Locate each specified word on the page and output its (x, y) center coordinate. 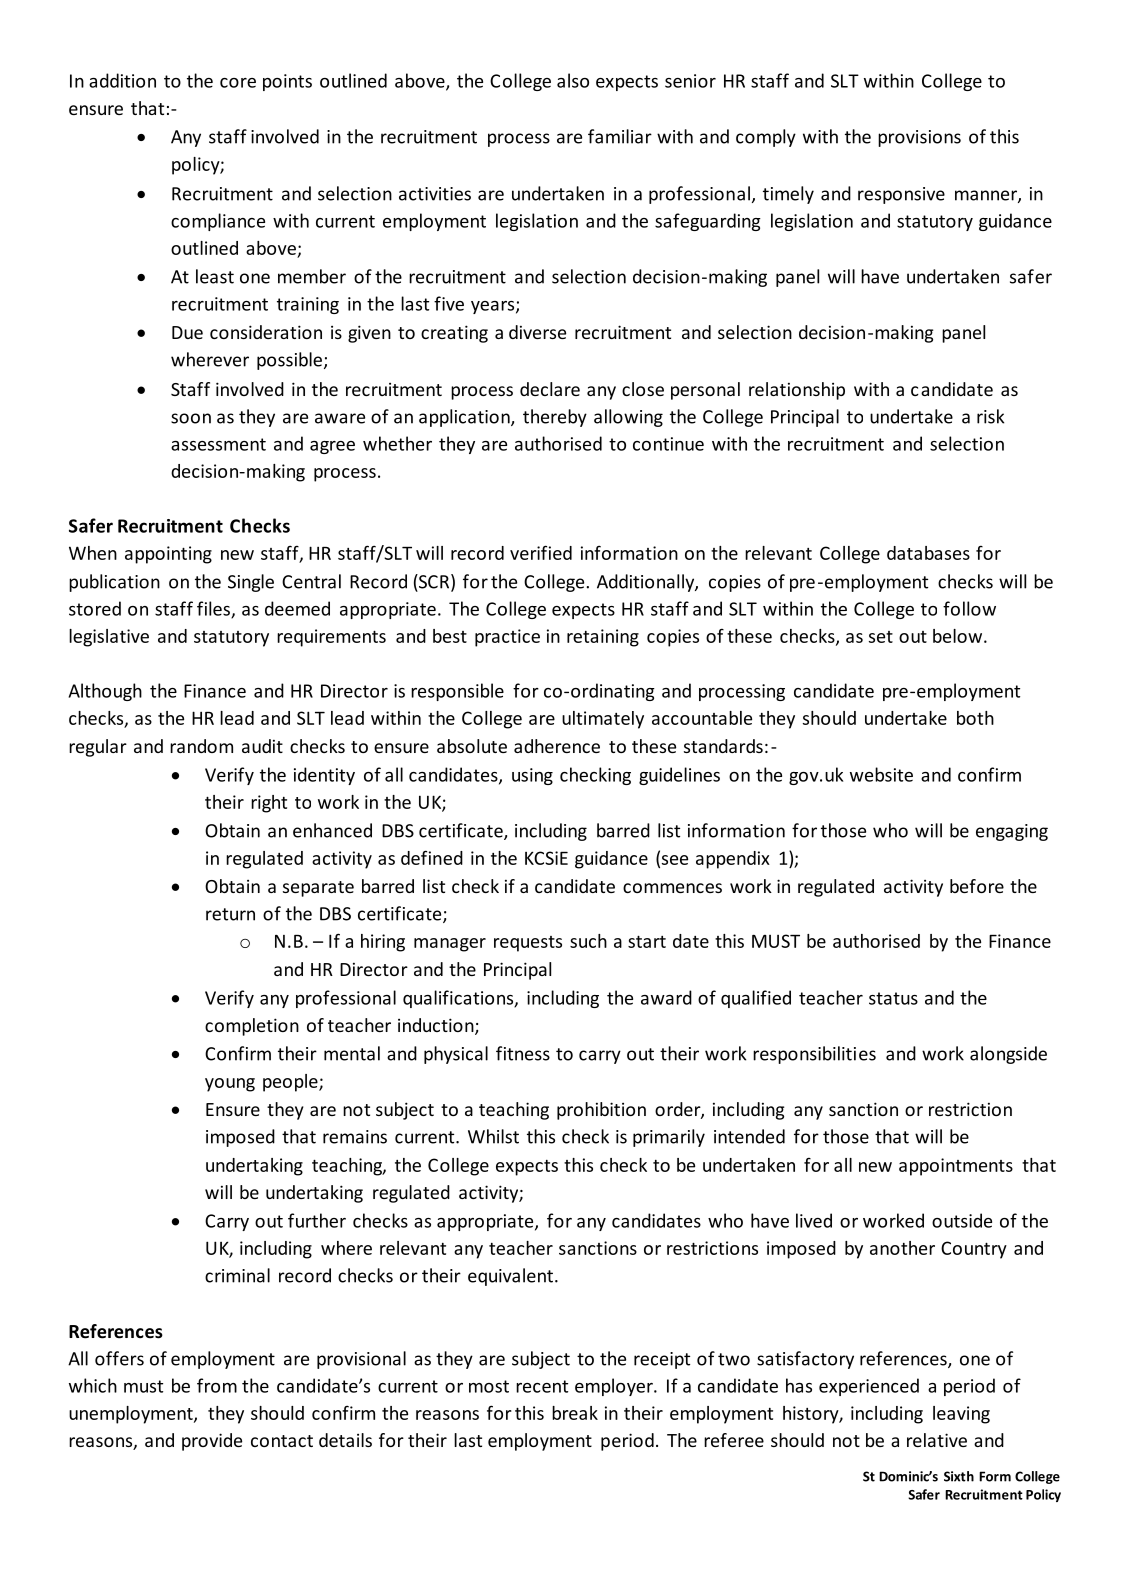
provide (212, 1442)
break (575, 1413)
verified (541, 552)
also (573, 80)
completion (252, 1027)
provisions (919, 138)
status (893, 998)
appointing (168, 555)
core (238, 83)
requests (528, 944)
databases (928, 553)
